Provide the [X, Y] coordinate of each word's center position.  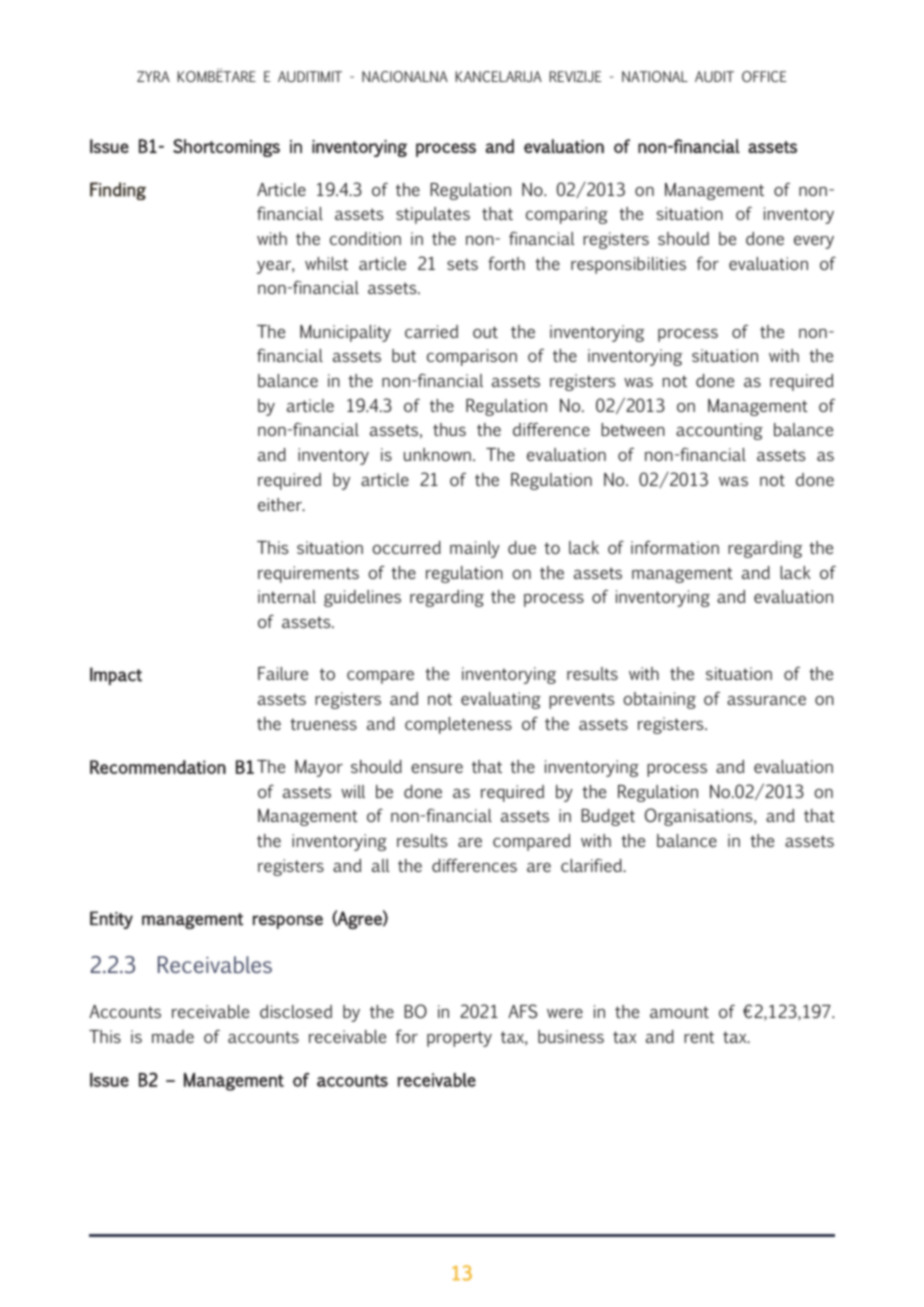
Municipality [345, 333]
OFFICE [764, 76]
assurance [766, 700]
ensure [437, 768]
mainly [475, 549]
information [675, 547]
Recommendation [158, 767]
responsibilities [628, 265]
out [485, 332]
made [173, 1036]
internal [287, 596]
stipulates [433, 215]
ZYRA [153, 76]
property [459, 1039]
